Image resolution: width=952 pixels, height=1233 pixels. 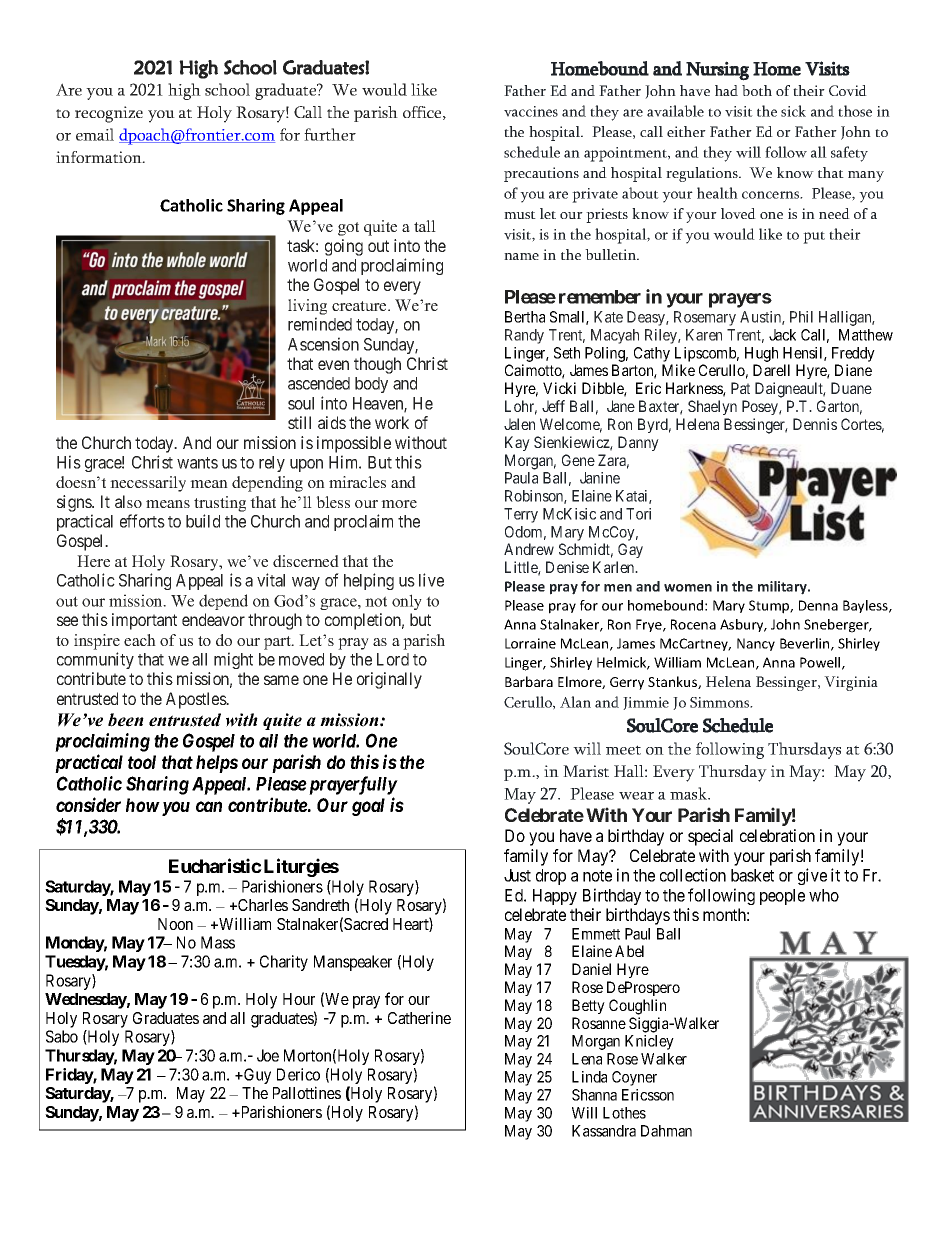 What do you see at coordinates (690, 793) in the screenshot?
I see `mask` at bounding box center [690, 793].
